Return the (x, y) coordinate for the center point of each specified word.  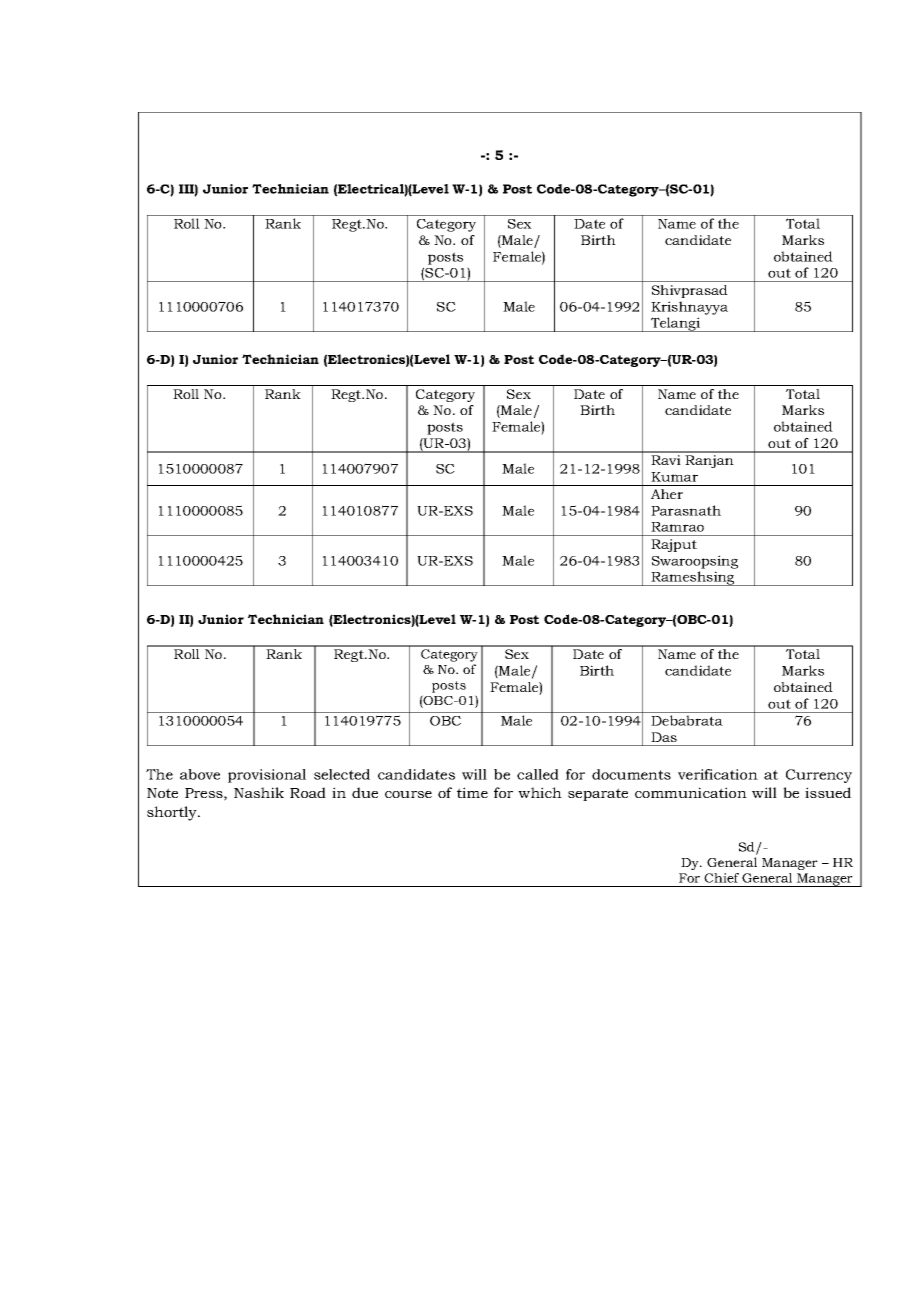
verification (718, 774)
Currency (819, 776)
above (200, 774)
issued (828, 792)
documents (631, 774)
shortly (173, 813)
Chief (721, 878)
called (538, 774)
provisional (267, 776)
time (472, 792)
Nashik (259, 792)
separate (598, 794)
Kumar (674, 477)
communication (691, 792)
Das (664, 737)
